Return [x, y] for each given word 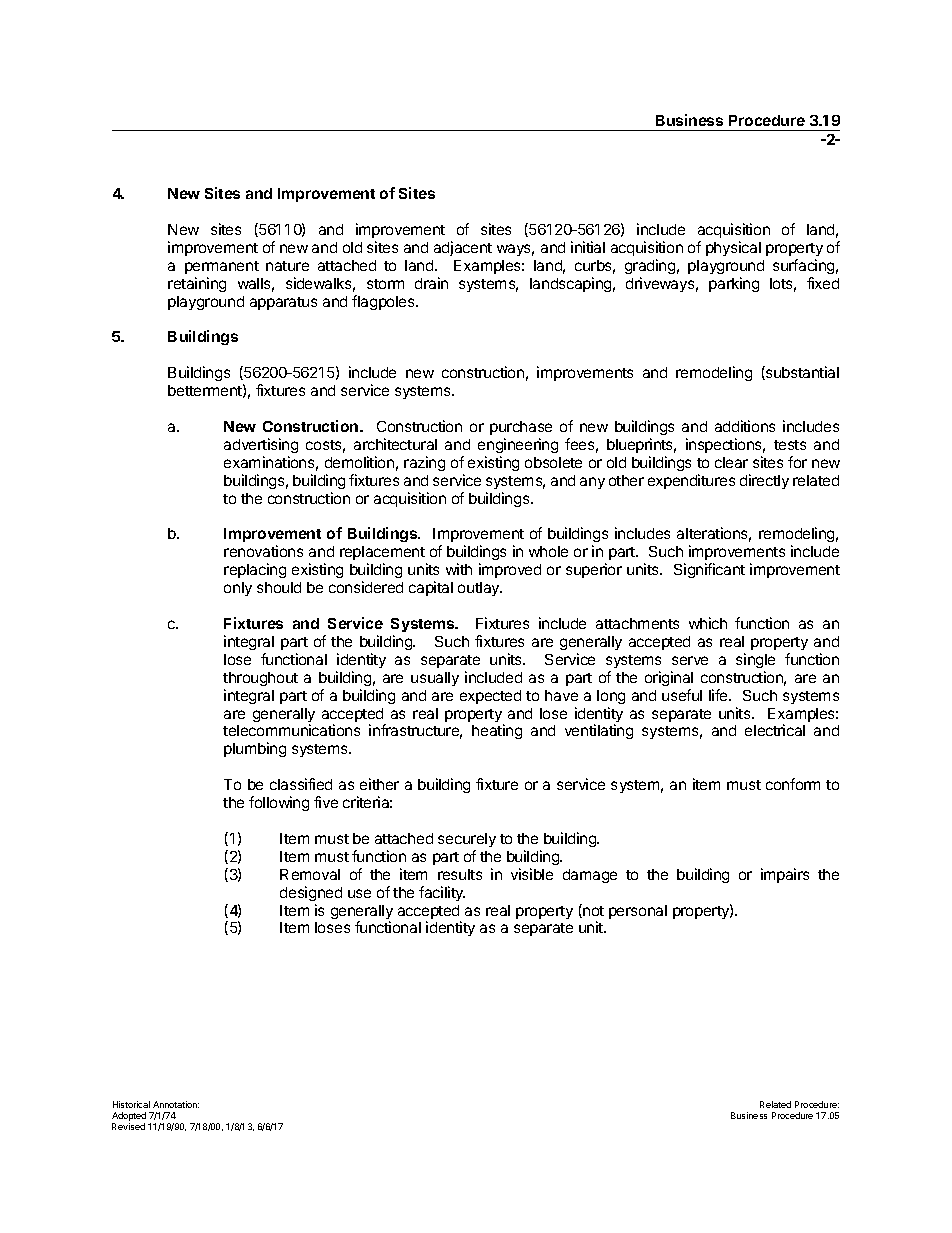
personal [638, 912]
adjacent [463, 248]
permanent [222, 267]
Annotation [176, 1104]
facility [442, 893]
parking [734, 284]
